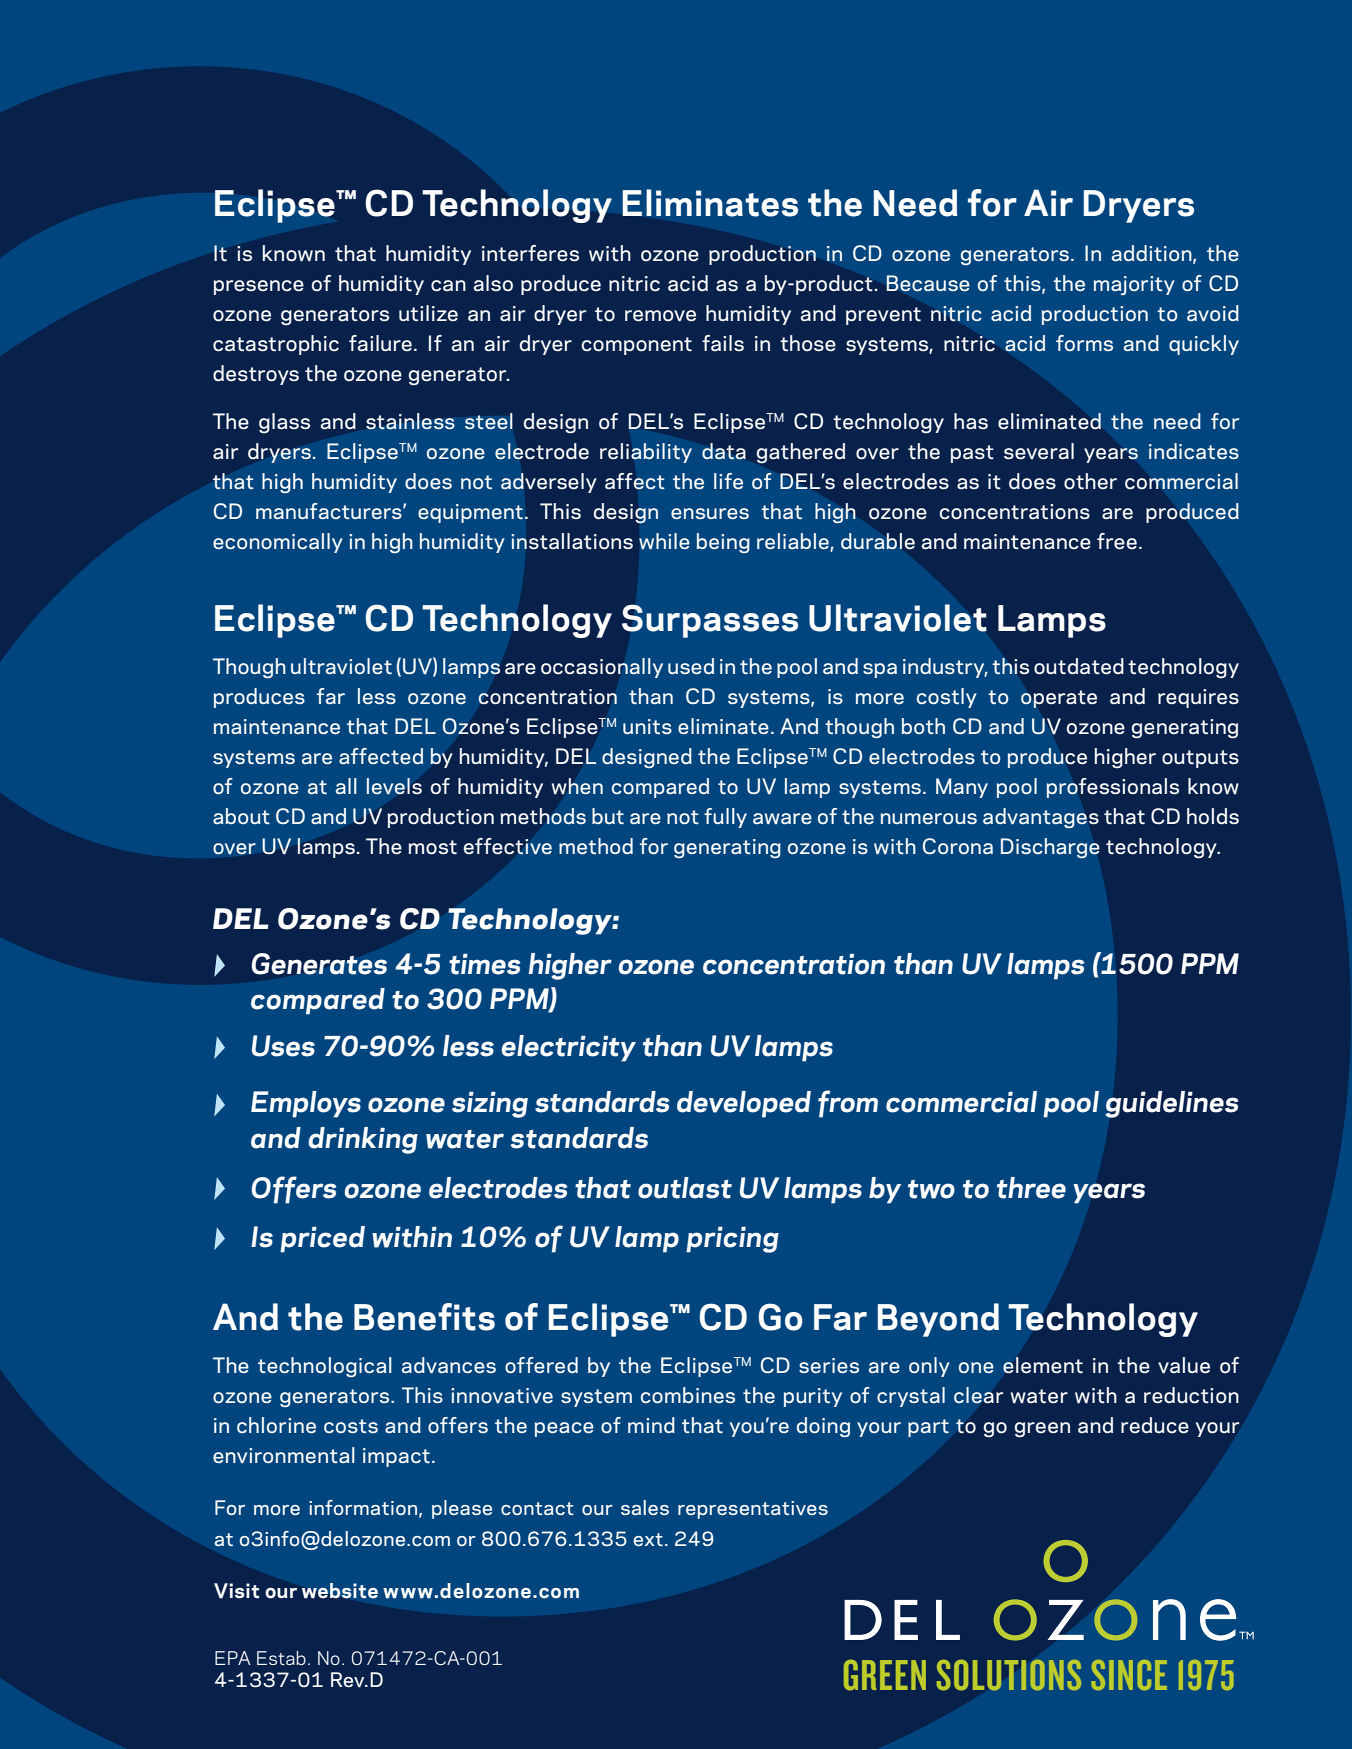 The width and height of the screenshot is (1352, 1749). What do you see at coordinates (1134, 285) in the screenshot?
I see `majority` at bounding box center [1134, 285].
